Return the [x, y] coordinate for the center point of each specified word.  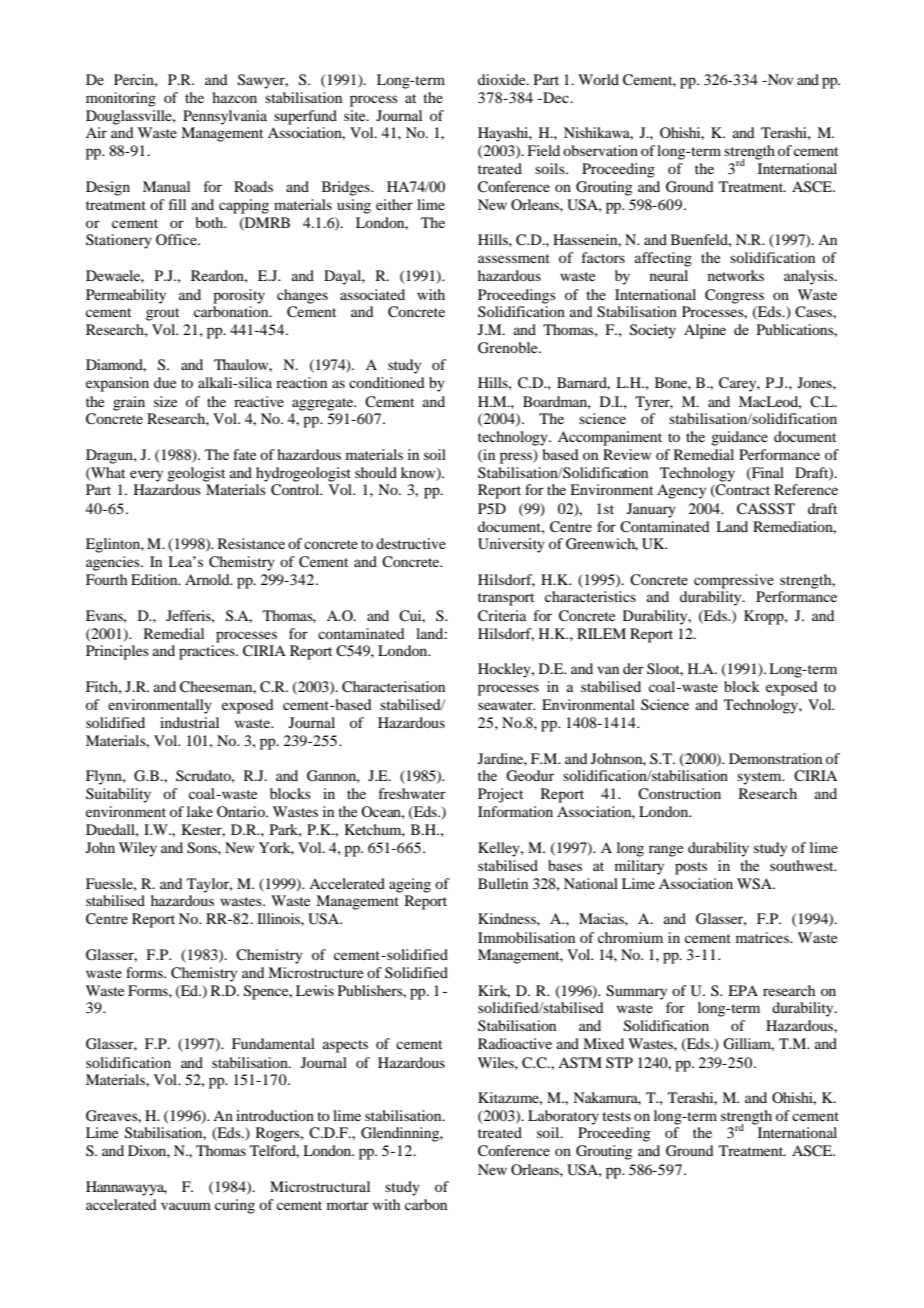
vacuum [186, 1206]
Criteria [502, 616]
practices [208, 652]
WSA [755, 884]
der [633, 668]
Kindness [508, 918]
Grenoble [509, 348]
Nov [779, 79]
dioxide [503, 79]
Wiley [138, 849]
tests [616, 1116]
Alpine [705, 331]
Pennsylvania [225, 117]
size [165, 401]
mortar [348, 1205]
